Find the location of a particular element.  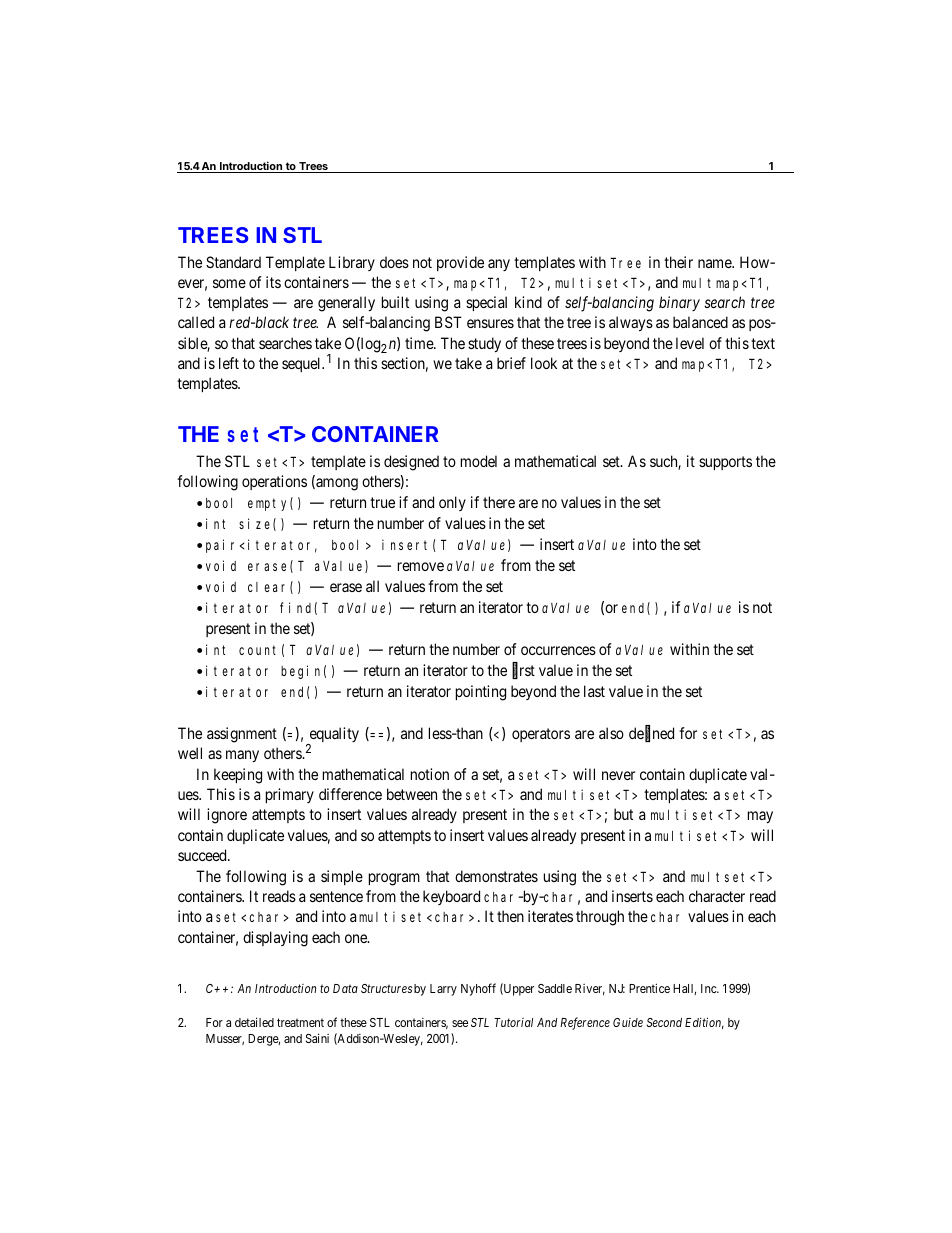

its is located at coordinates (273, 282).
